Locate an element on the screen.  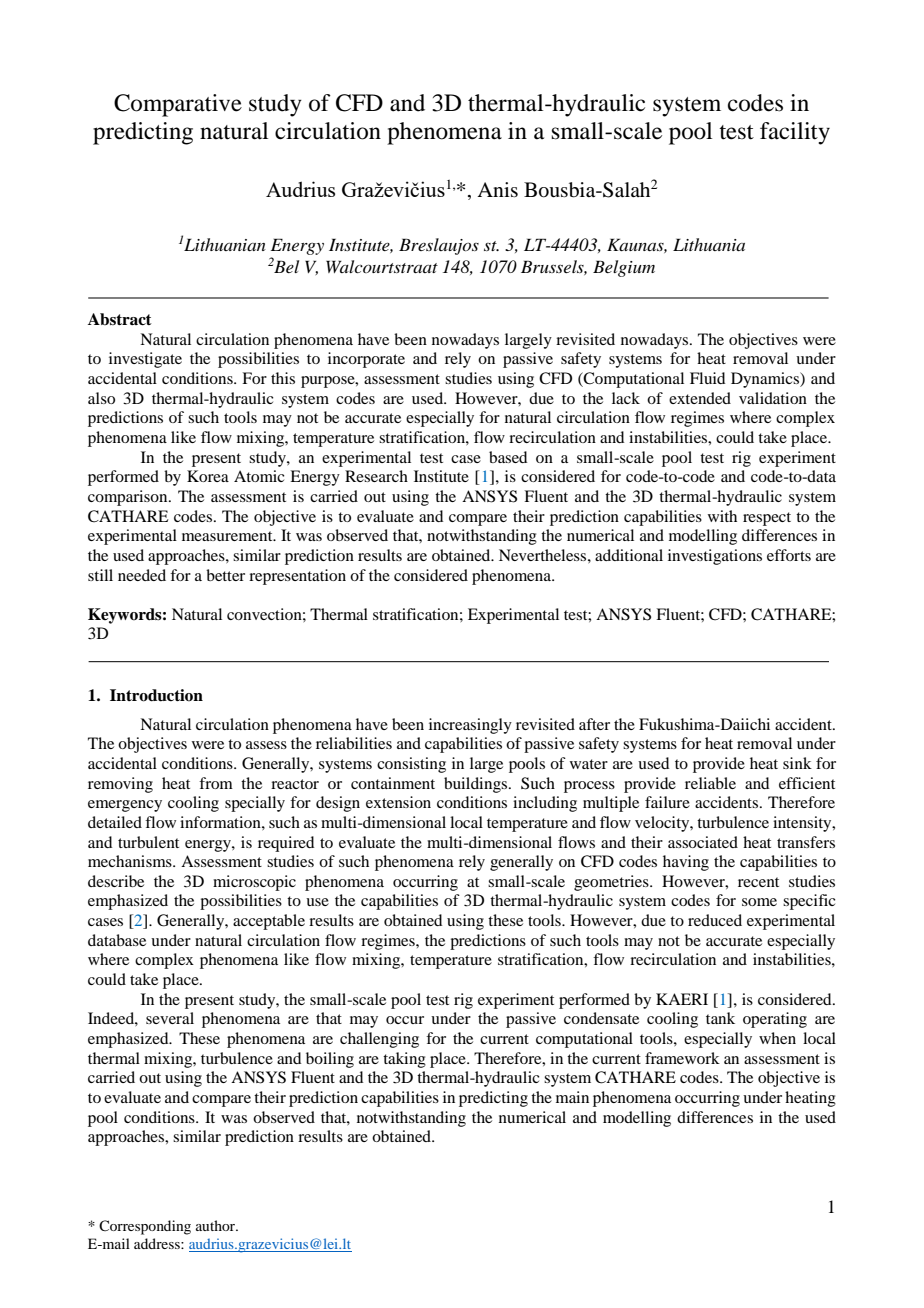
Comparative is located at coordinates (178, 105).
